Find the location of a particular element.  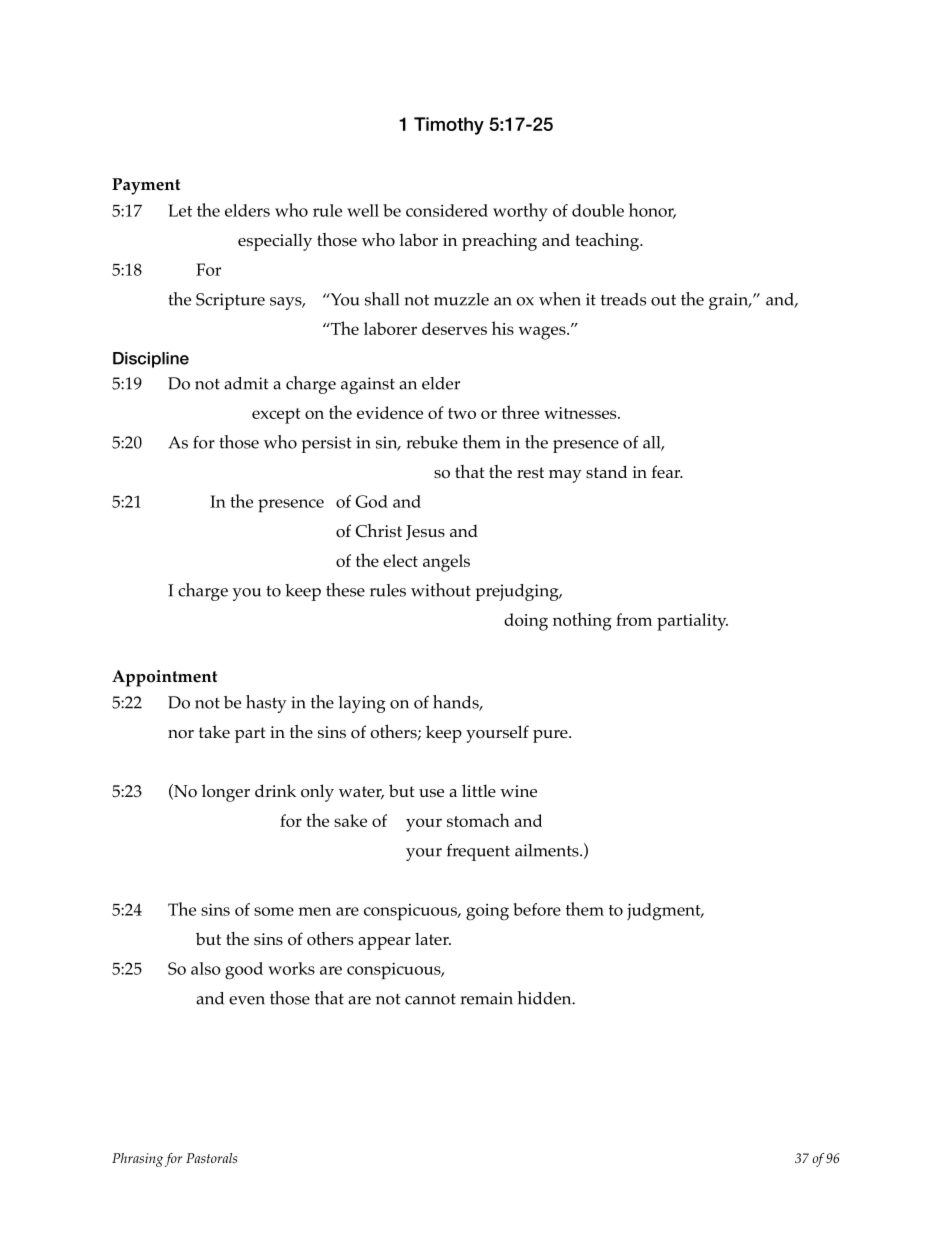

Let is located at coordinates (180, 210).
